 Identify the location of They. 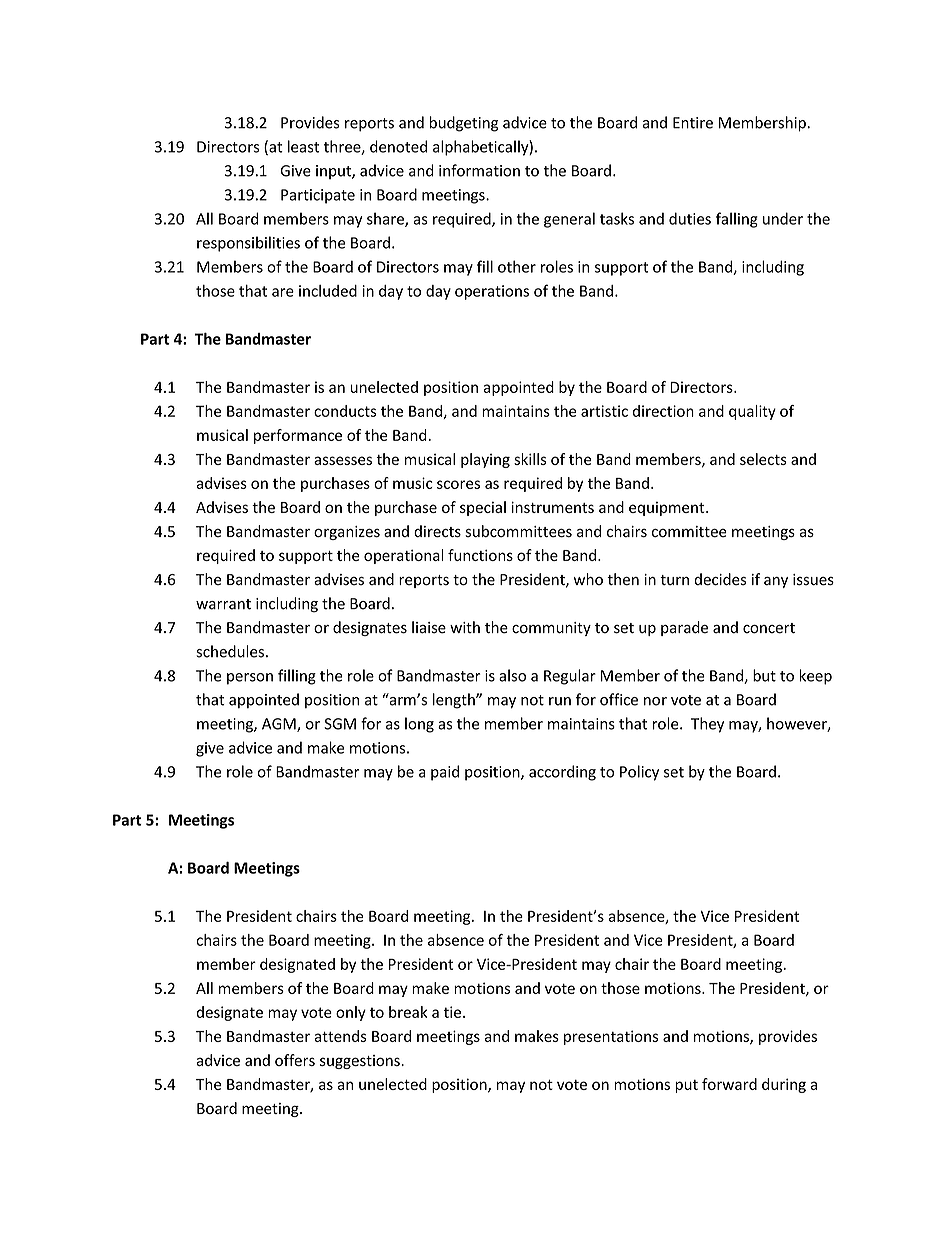
(707, 725).
